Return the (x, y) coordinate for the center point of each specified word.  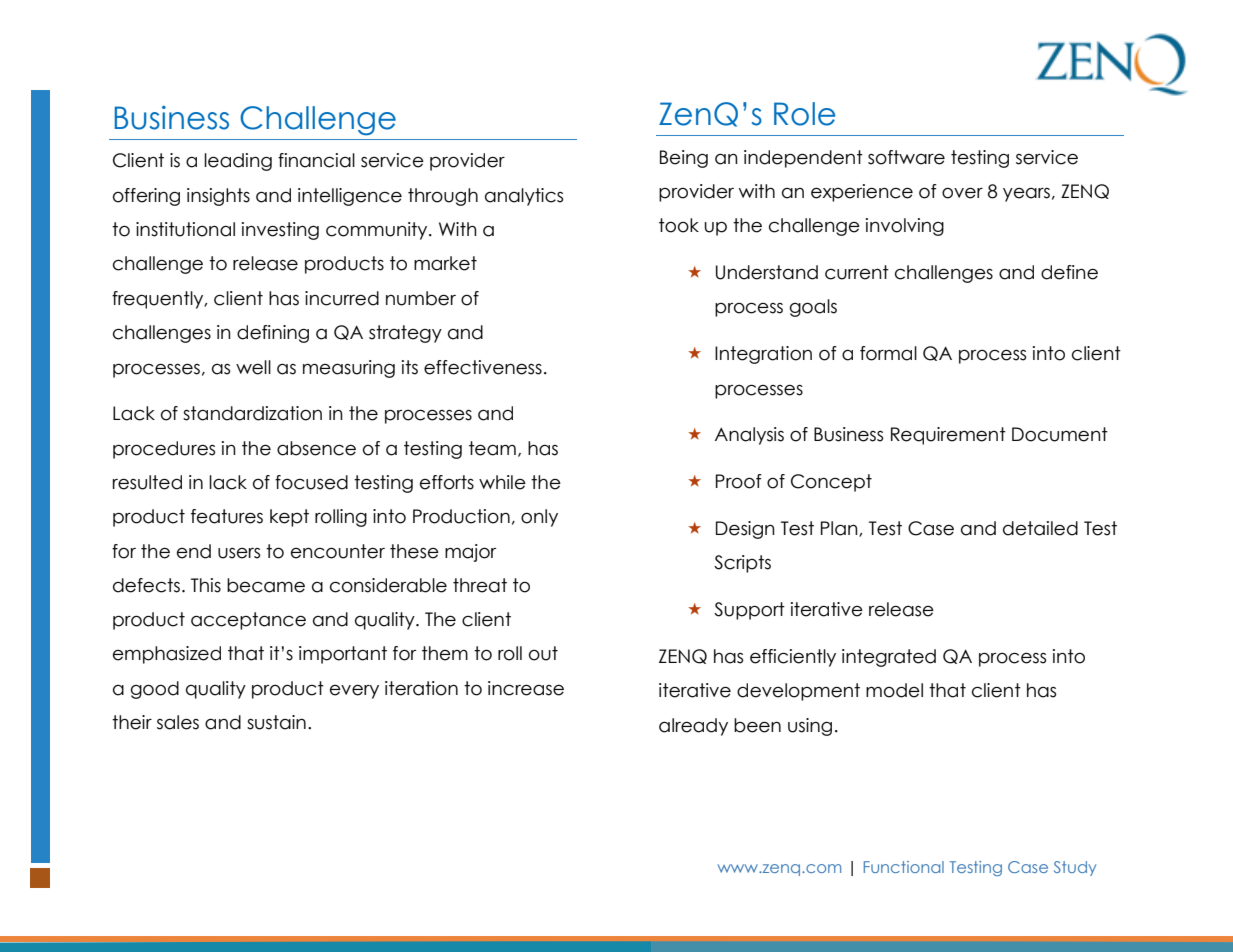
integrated (889, 658)
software (906, 157)
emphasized (167, 655)
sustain (276, 722)
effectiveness (483, 367)
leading (238, 162)
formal (888, 353)
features (227, 516)
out (543, 653)
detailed (1040, 528)
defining (273, 334)
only (539, 518)
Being (684, 159)
